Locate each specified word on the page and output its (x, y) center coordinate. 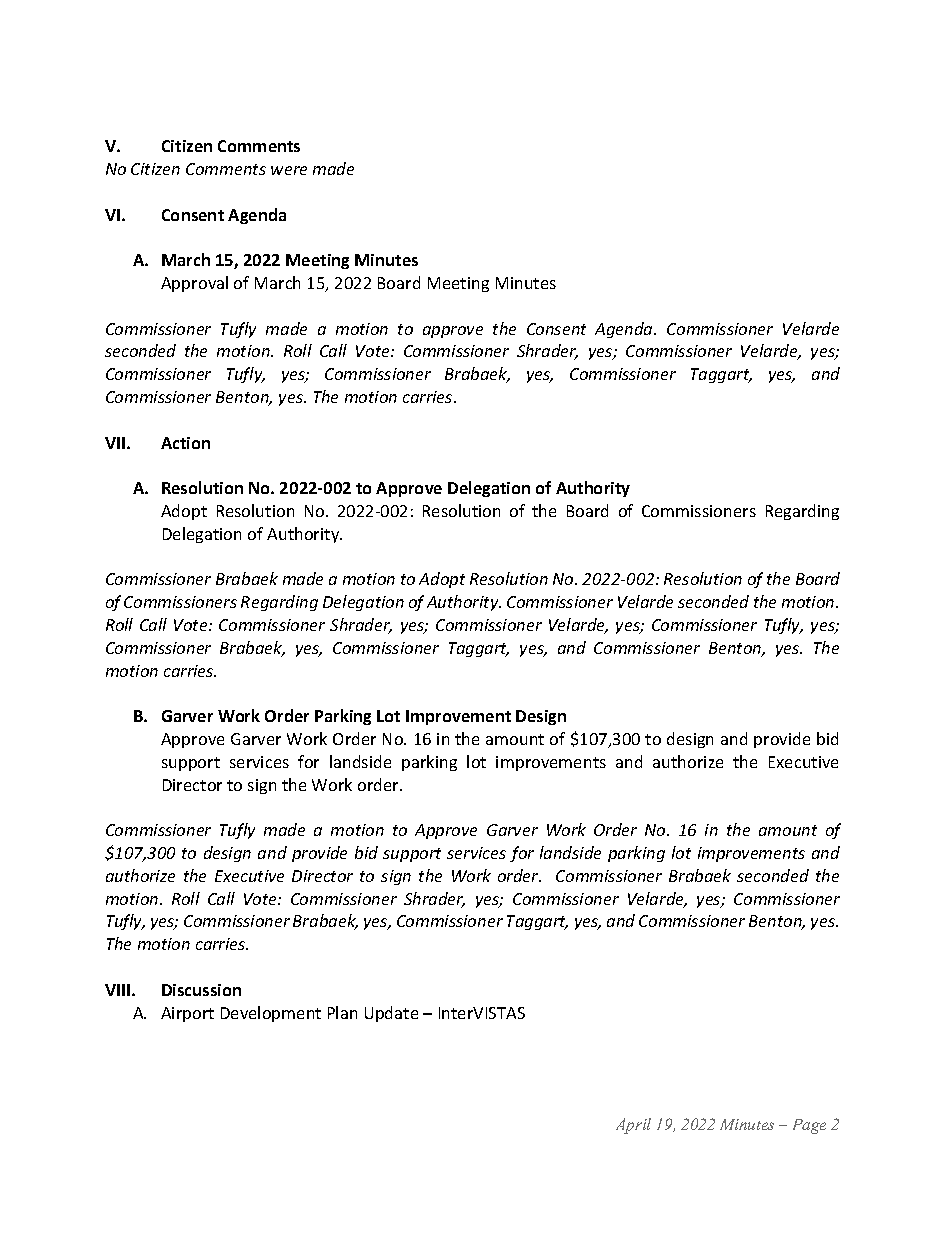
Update (391, 1014)
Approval (194, 284)
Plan (342, 1012)
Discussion (201, 990)
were (289, 170)
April (633, 1126)
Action (185, 443)
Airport (187, 1014)
